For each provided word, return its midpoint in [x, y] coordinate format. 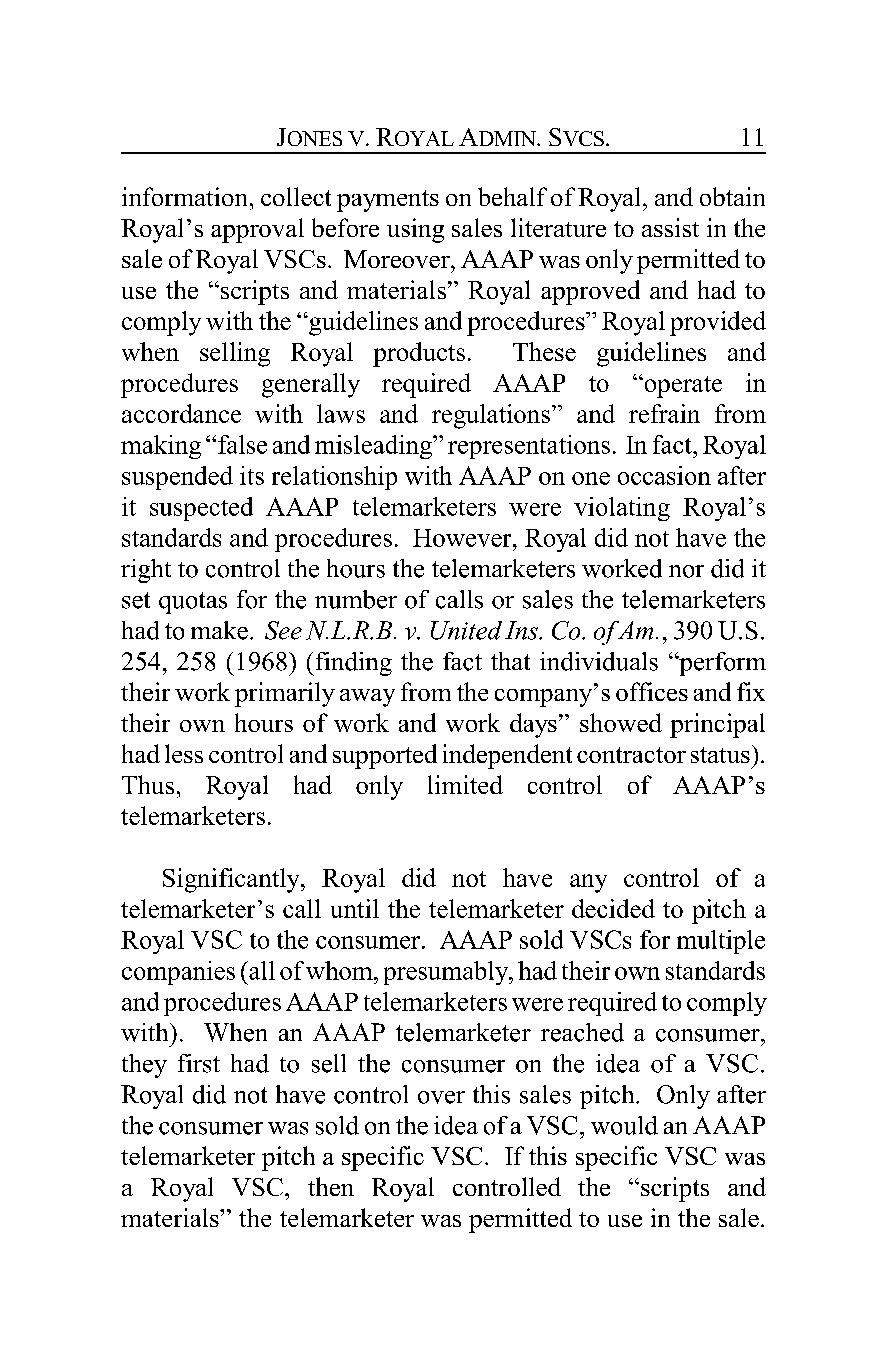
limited [465, 784]
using [415, 230]
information [184, 196]
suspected [201, 509]
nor [686, 571]
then [331, 1186]
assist [670, 227]
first [199, 1063]
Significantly [232, 880]
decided [613, 908]
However [463, 538]
